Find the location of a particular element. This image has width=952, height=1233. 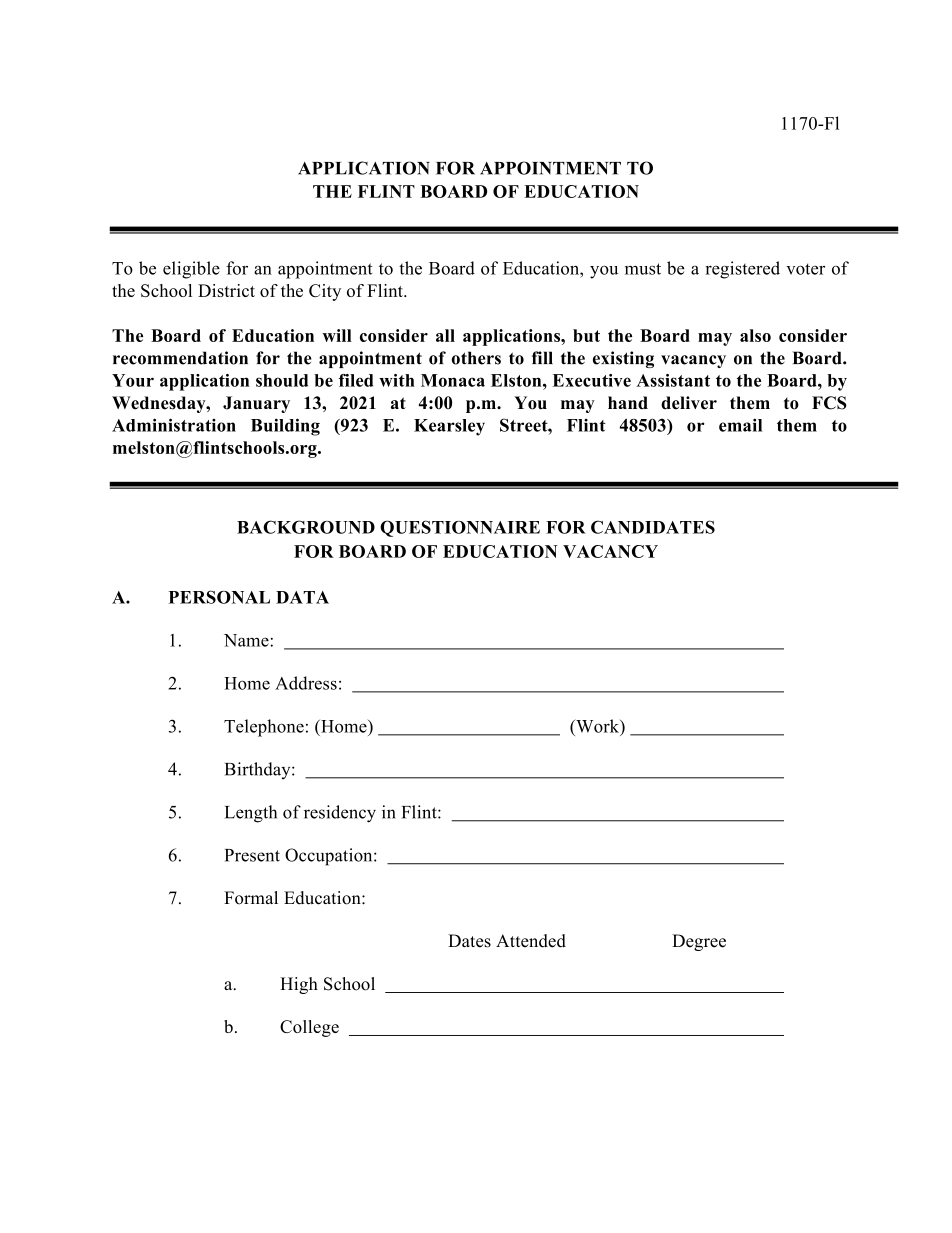

Degree is located at coordinates (699, 942).
